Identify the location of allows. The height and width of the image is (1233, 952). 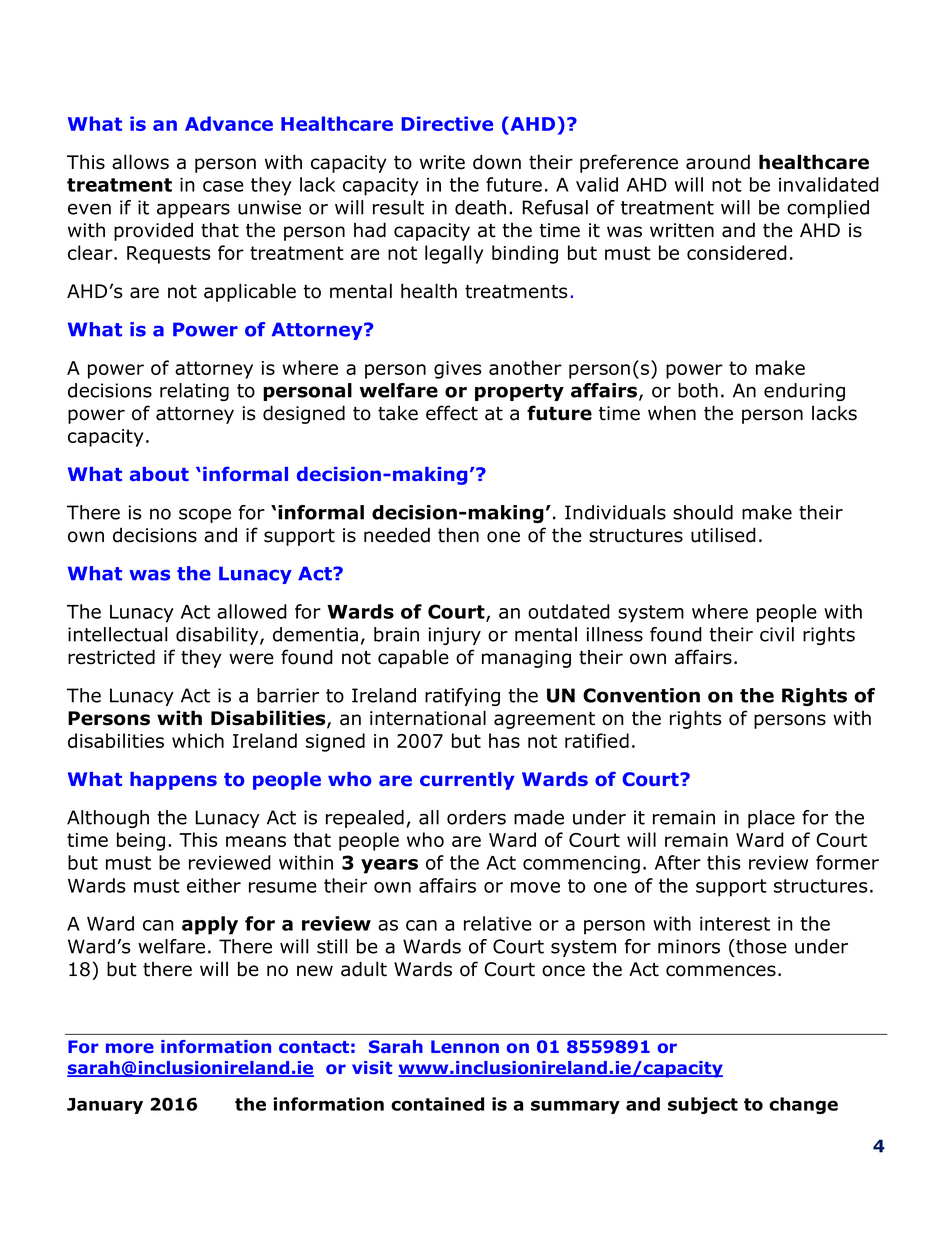
(140, 162).
